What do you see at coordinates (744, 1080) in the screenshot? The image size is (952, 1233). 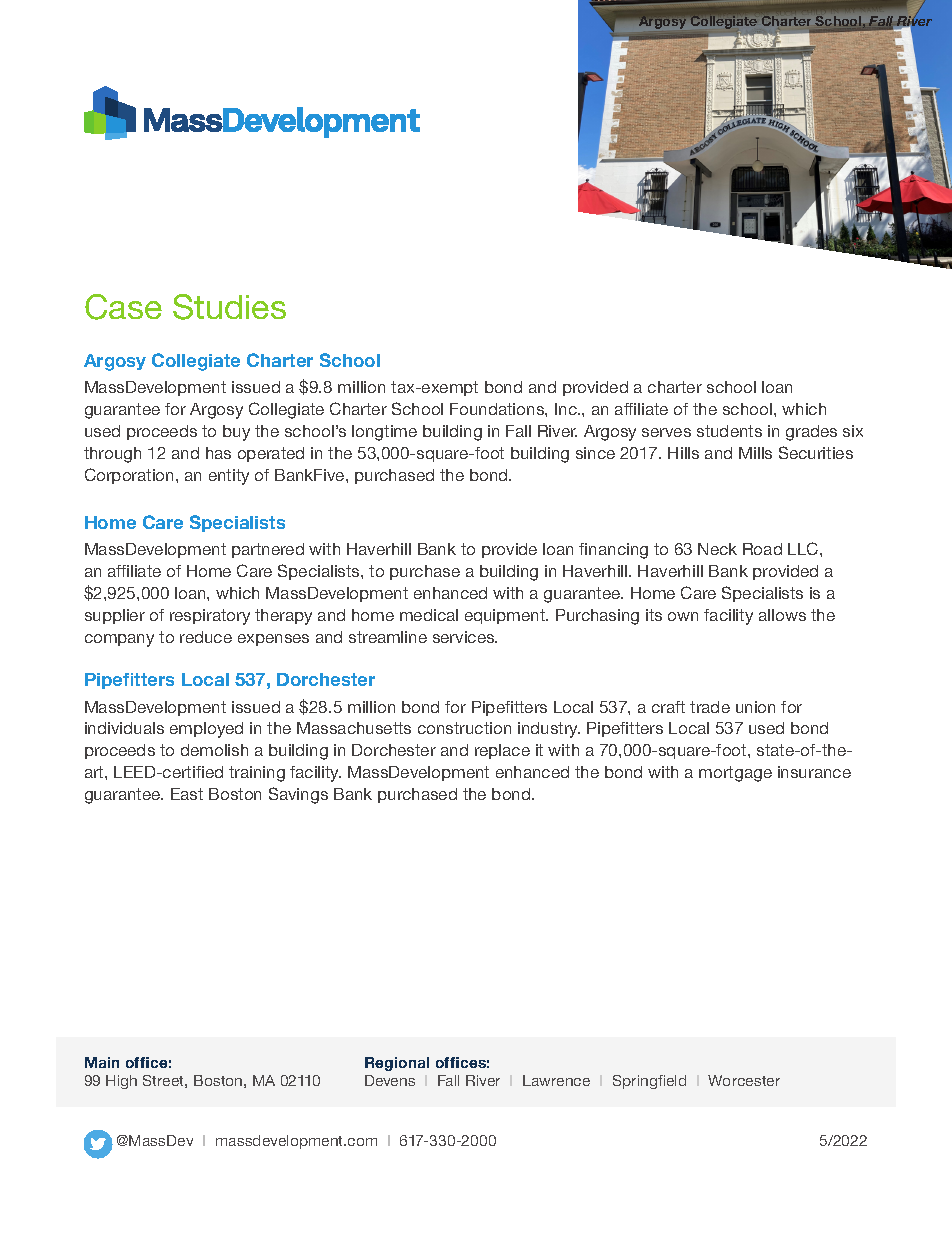 I see `Worcester` at bounding box center [744, 1080].
